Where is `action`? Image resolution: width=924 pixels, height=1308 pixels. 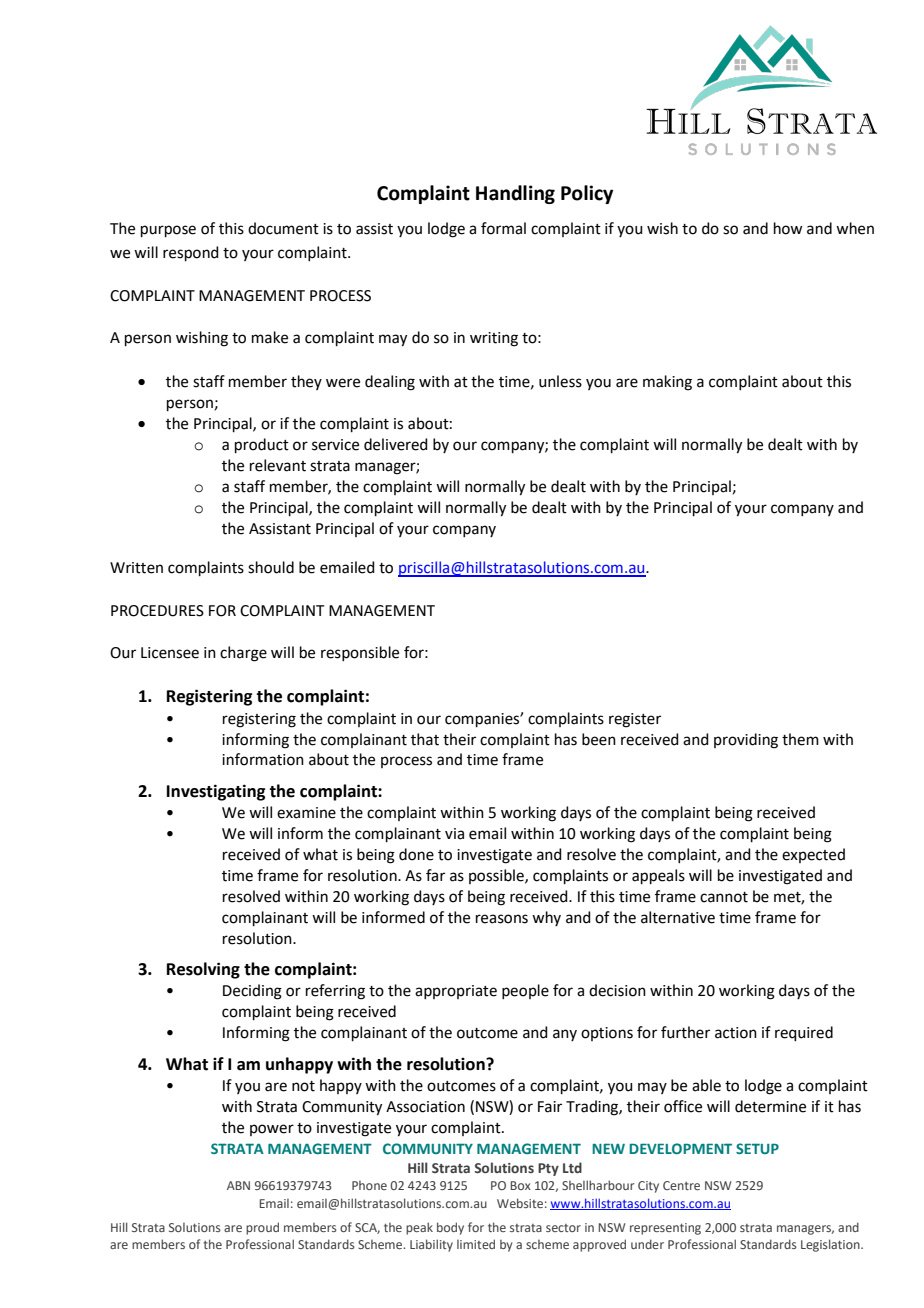
action is located at coordinates (736, 1033).
